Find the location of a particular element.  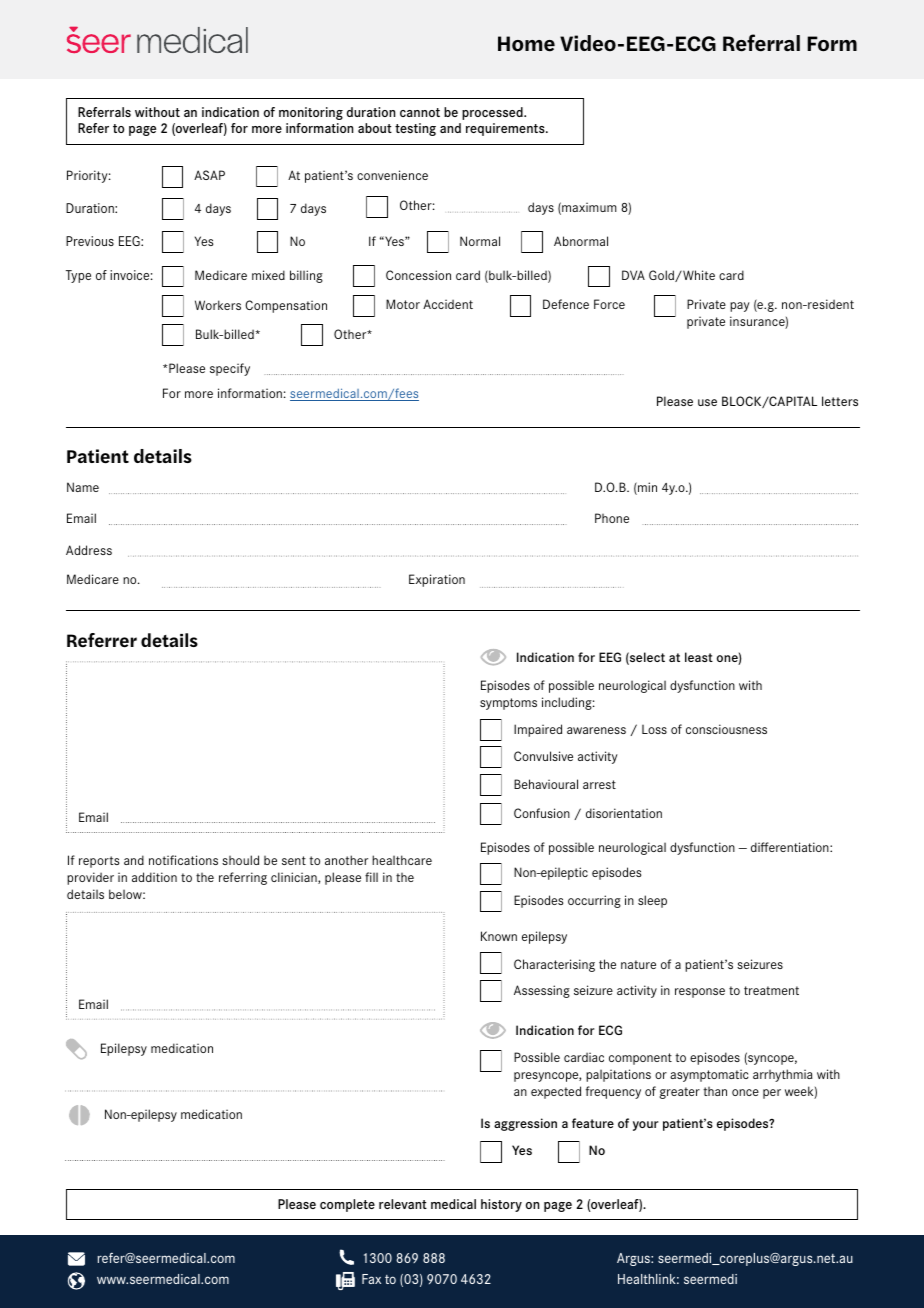

addition is located at coordinates (154, 877).
